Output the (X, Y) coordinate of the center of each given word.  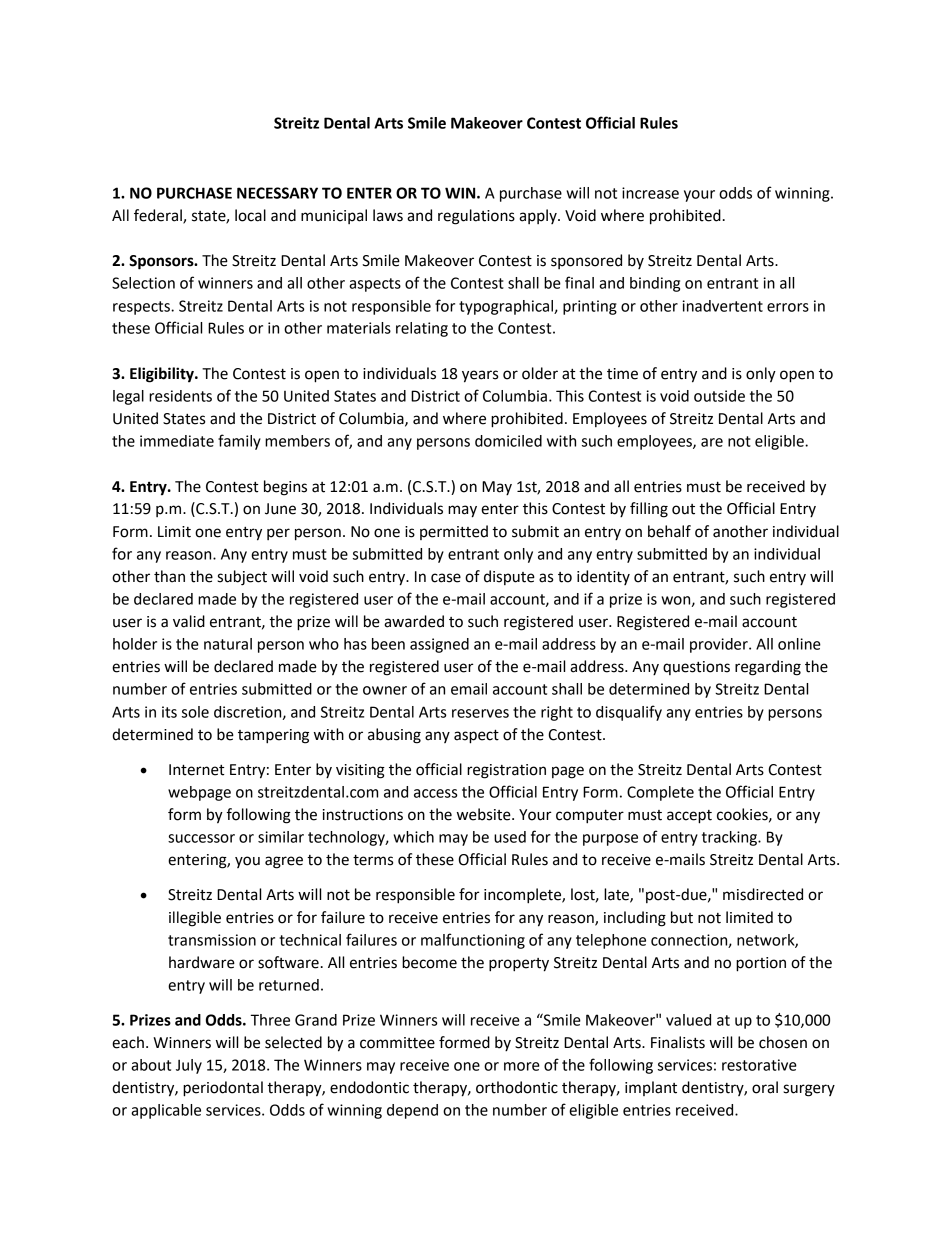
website (485, 814)
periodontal (223, 1089)
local (250, 215)
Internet (197, 770)
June (280, 509)
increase (650, 193)
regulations (476, 217)
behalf (669, 531)
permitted (454, 532)
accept (689, 817)
